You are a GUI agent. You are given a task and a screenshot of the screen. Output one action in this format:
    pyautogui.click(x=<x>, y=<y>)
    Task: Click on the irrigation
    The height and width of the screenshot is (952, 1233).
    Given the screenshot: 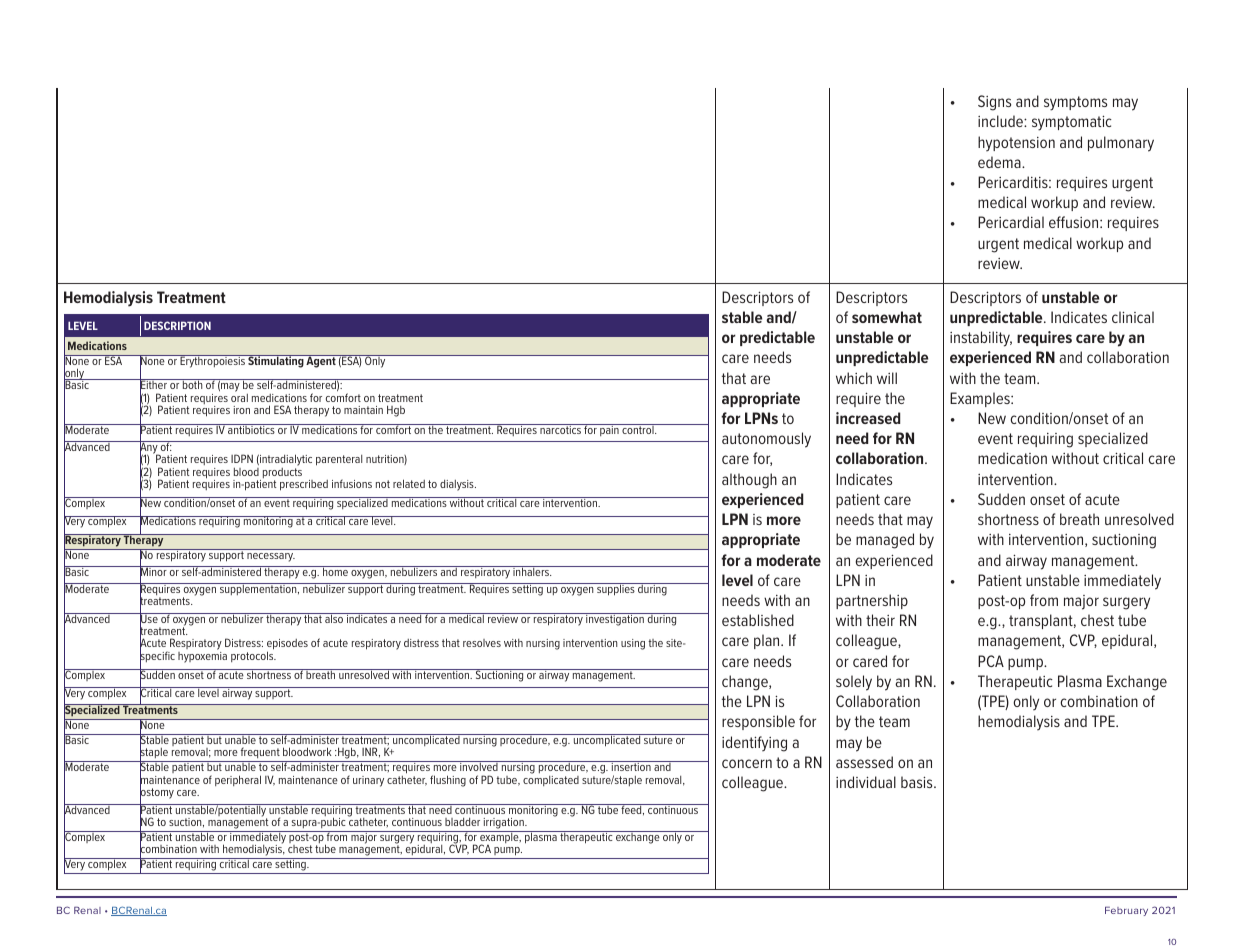 What is the action you would take?
    pyautogui.click(x=504, y=823)
